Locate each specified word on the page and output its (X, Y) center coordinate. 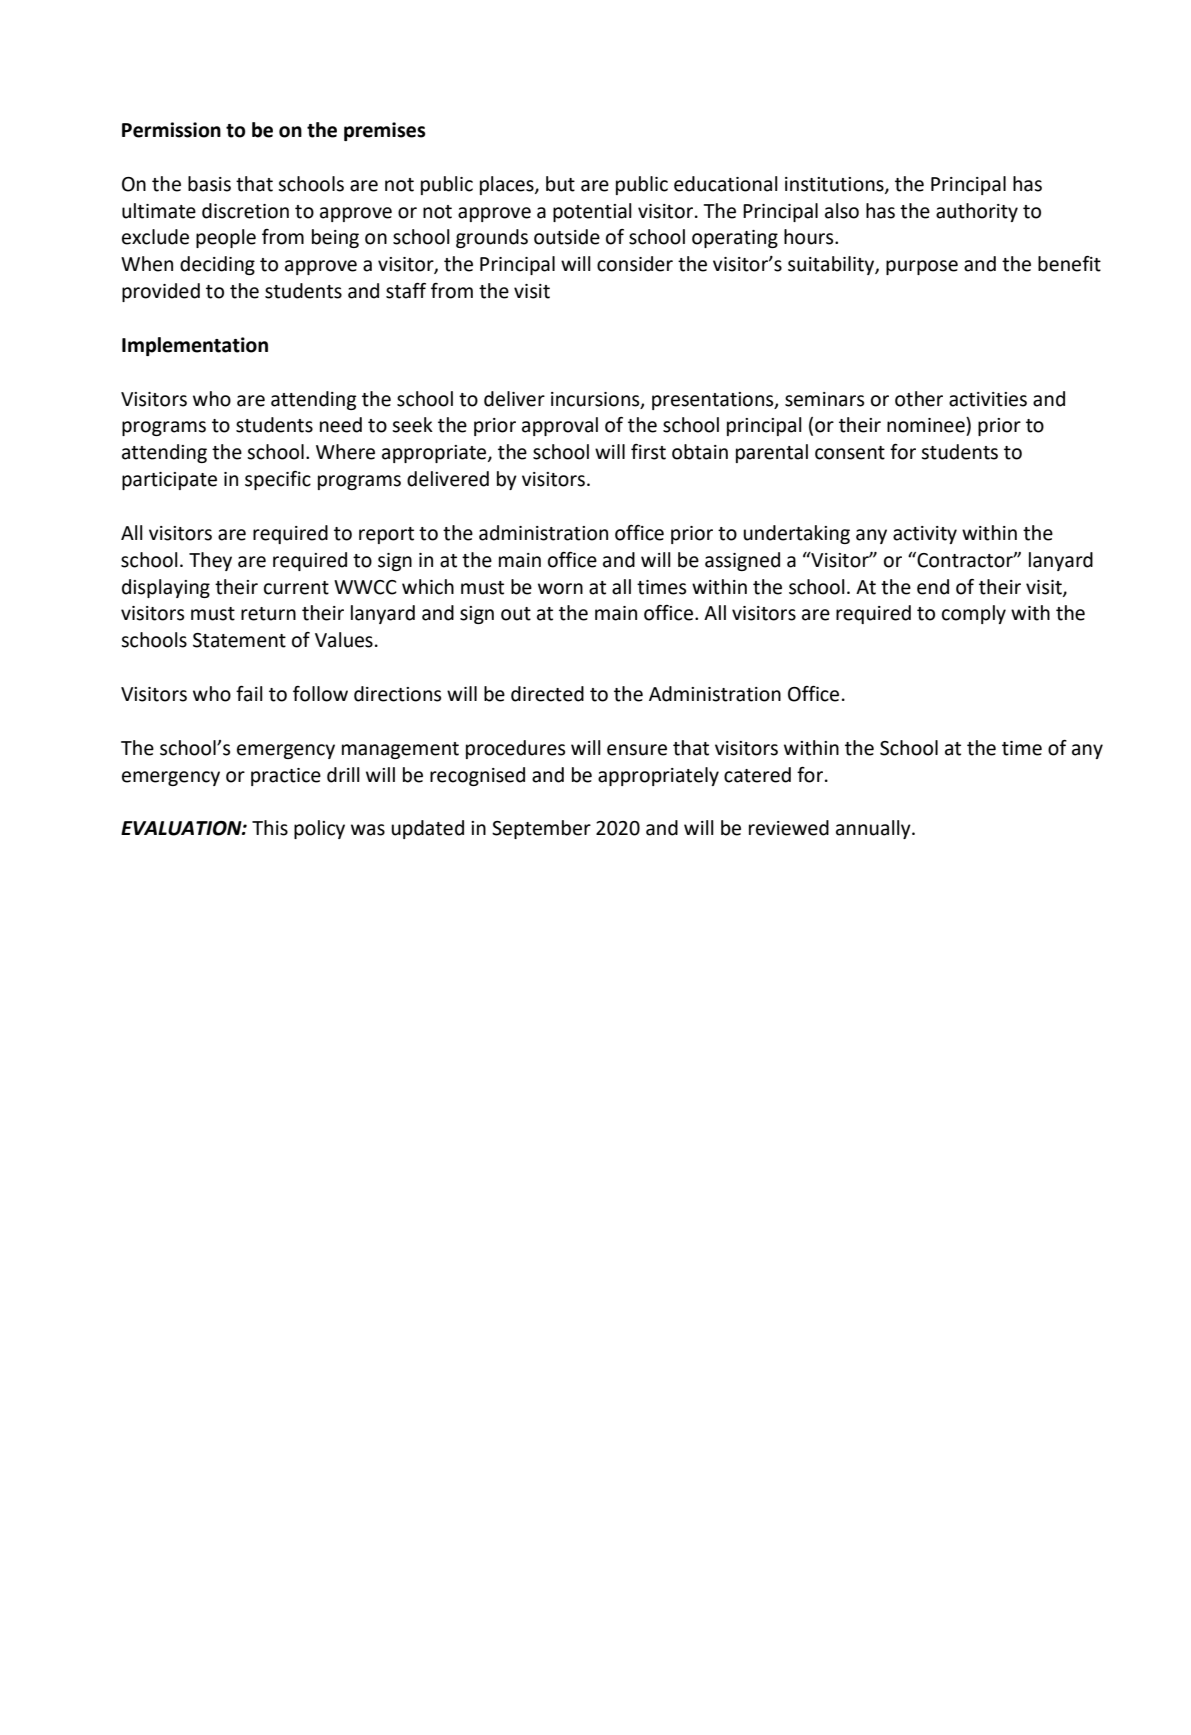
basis (209, 184)
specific (278, 480)
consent (850, 453)
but (560, 184)
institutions (835, 185)
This (270, 828)
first (648, 452)
